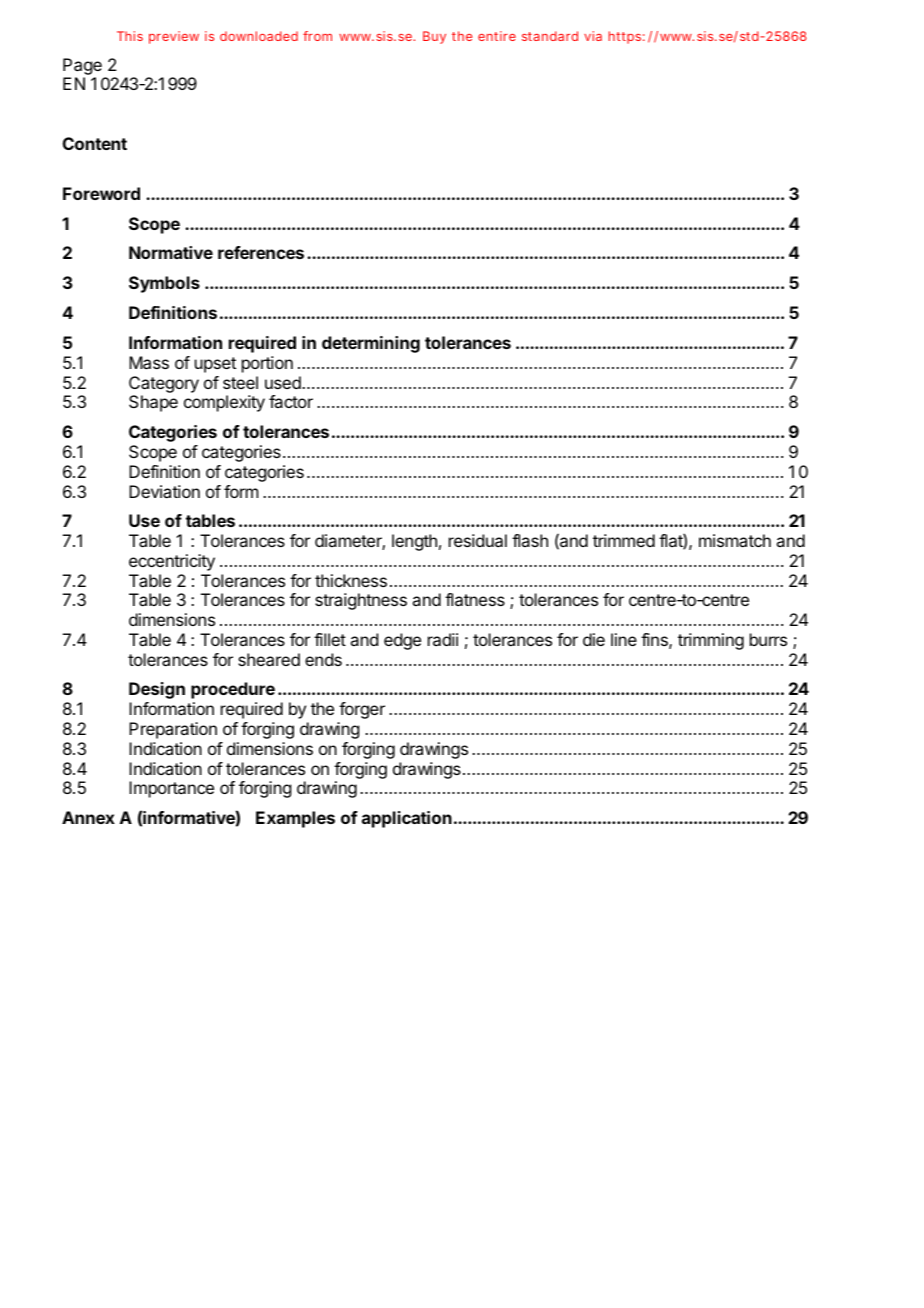  Describe the element at coordinates (624, 540) in the screenshot. I see `trimmed` at that location.
